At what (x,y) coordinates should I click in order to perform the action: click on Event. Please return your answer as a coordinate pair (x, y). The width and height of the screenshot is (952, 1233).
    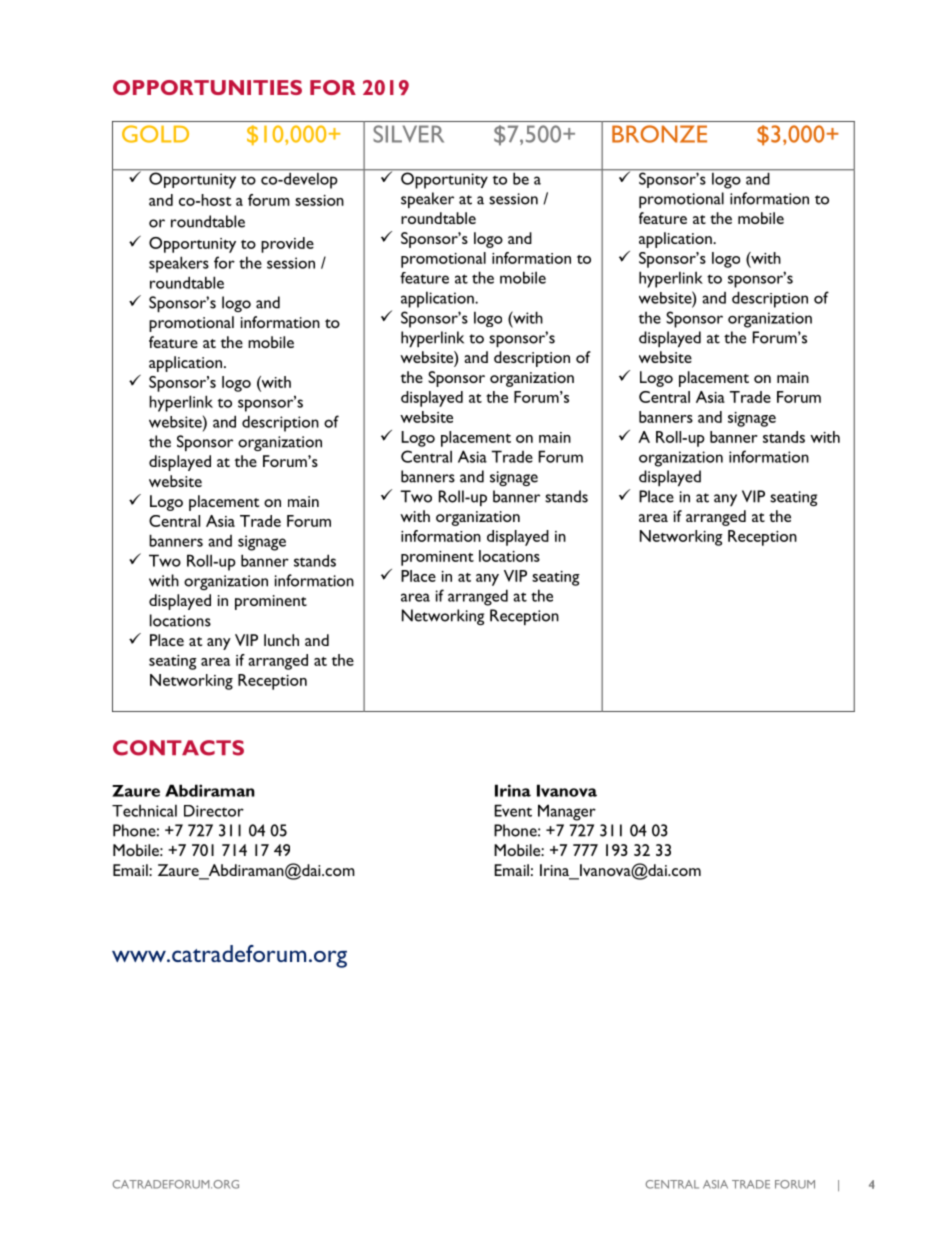
    Looking at the image, I should click on (513, 810).
